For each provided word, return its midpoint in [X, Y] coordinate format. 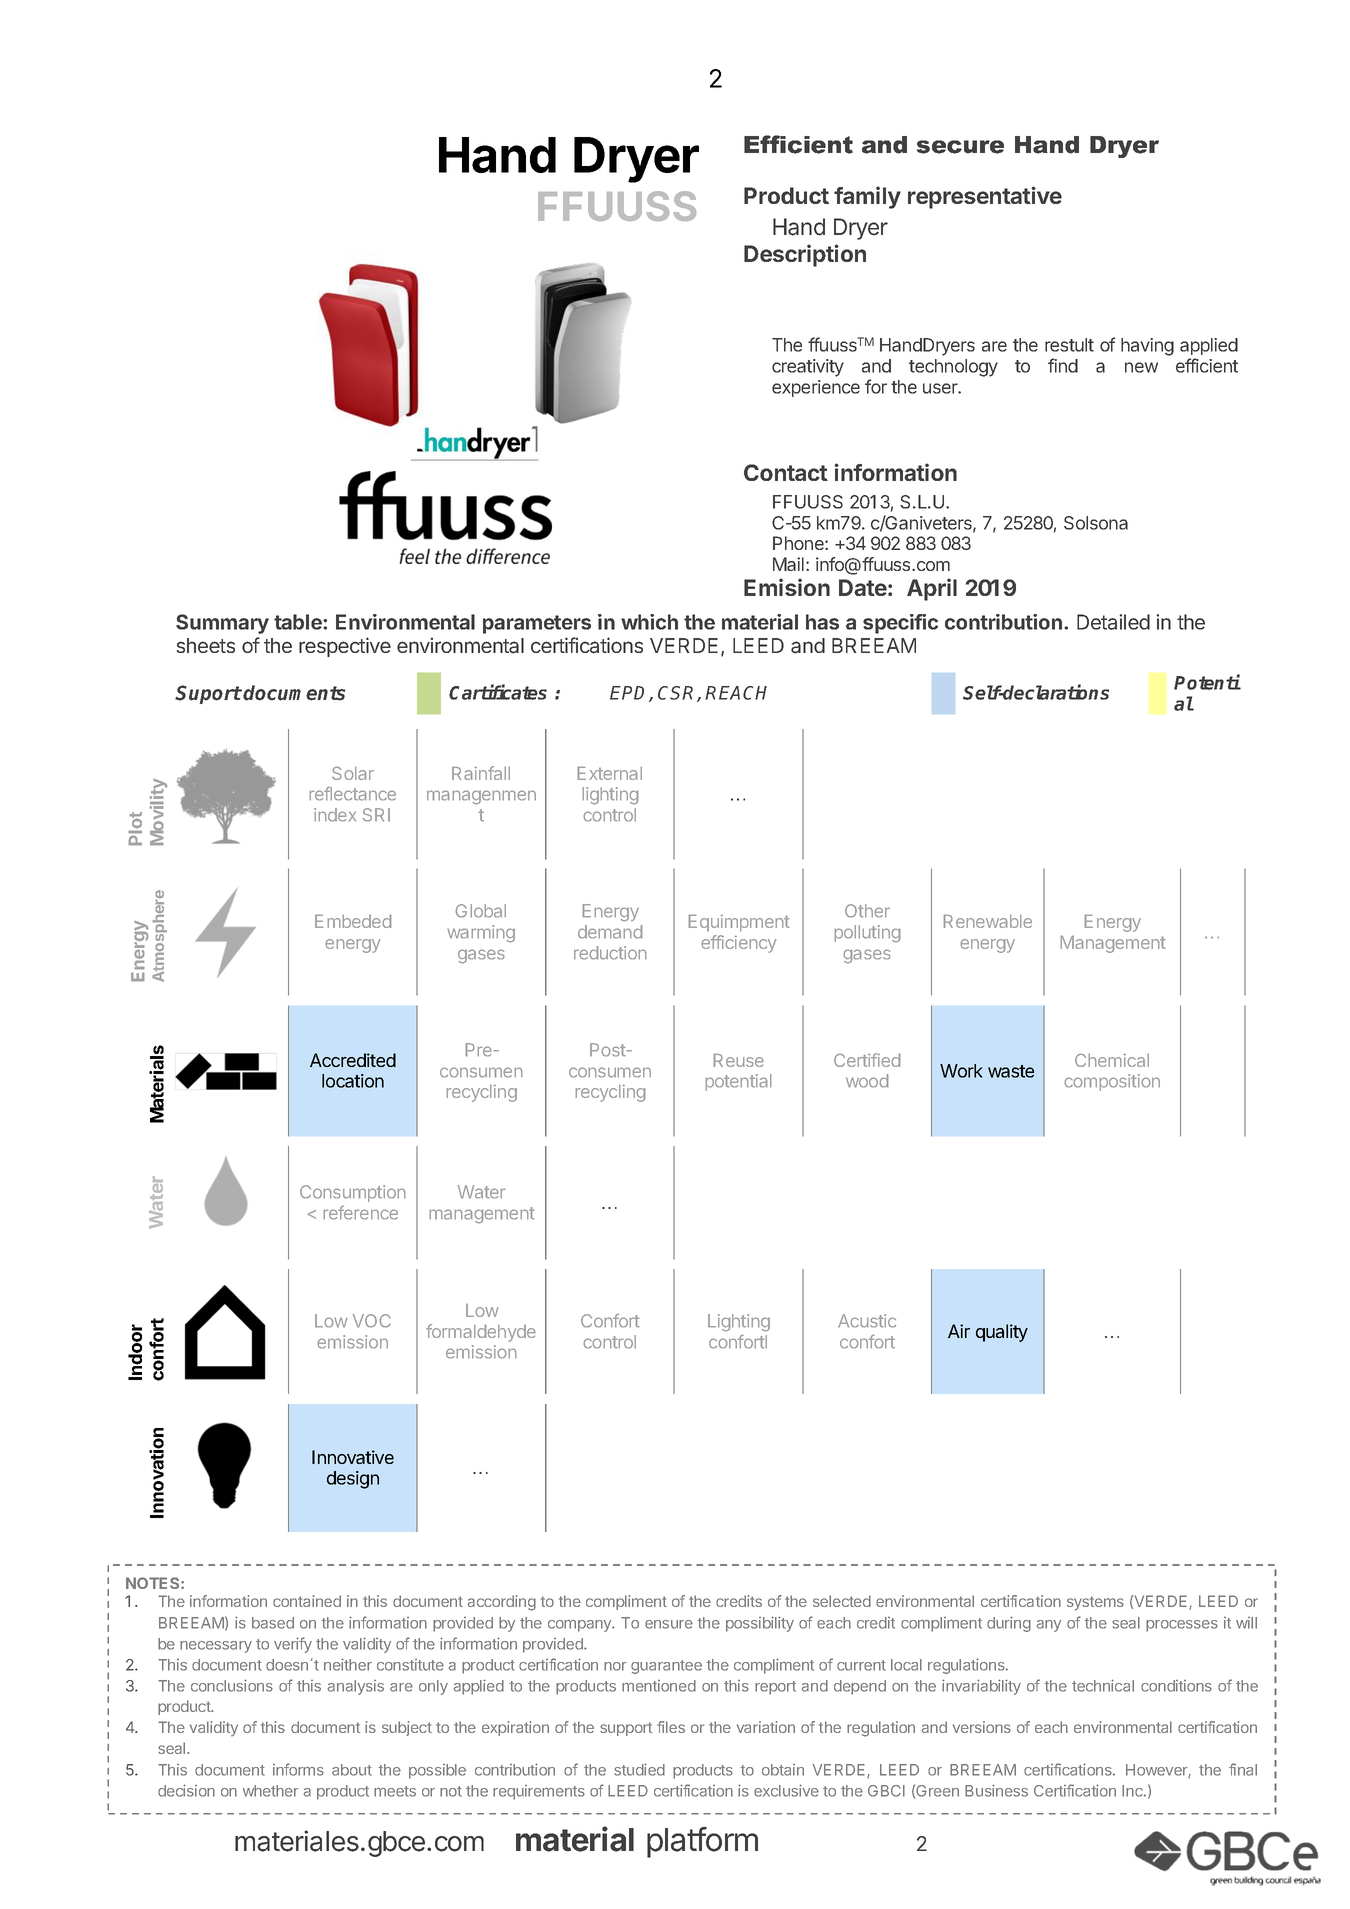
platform [702, 1842]
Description [805, 255]
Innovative [353, 1457]
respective [345, 647]
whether [271, 1791]
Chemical [1112, 1060]
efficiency [739, 944]
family [867, 197]
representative [985, 197]
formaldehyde [480, 1333]
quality [1002, 1333]
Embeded [353, 921]
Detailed [1113, 622]
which [649, 622]
